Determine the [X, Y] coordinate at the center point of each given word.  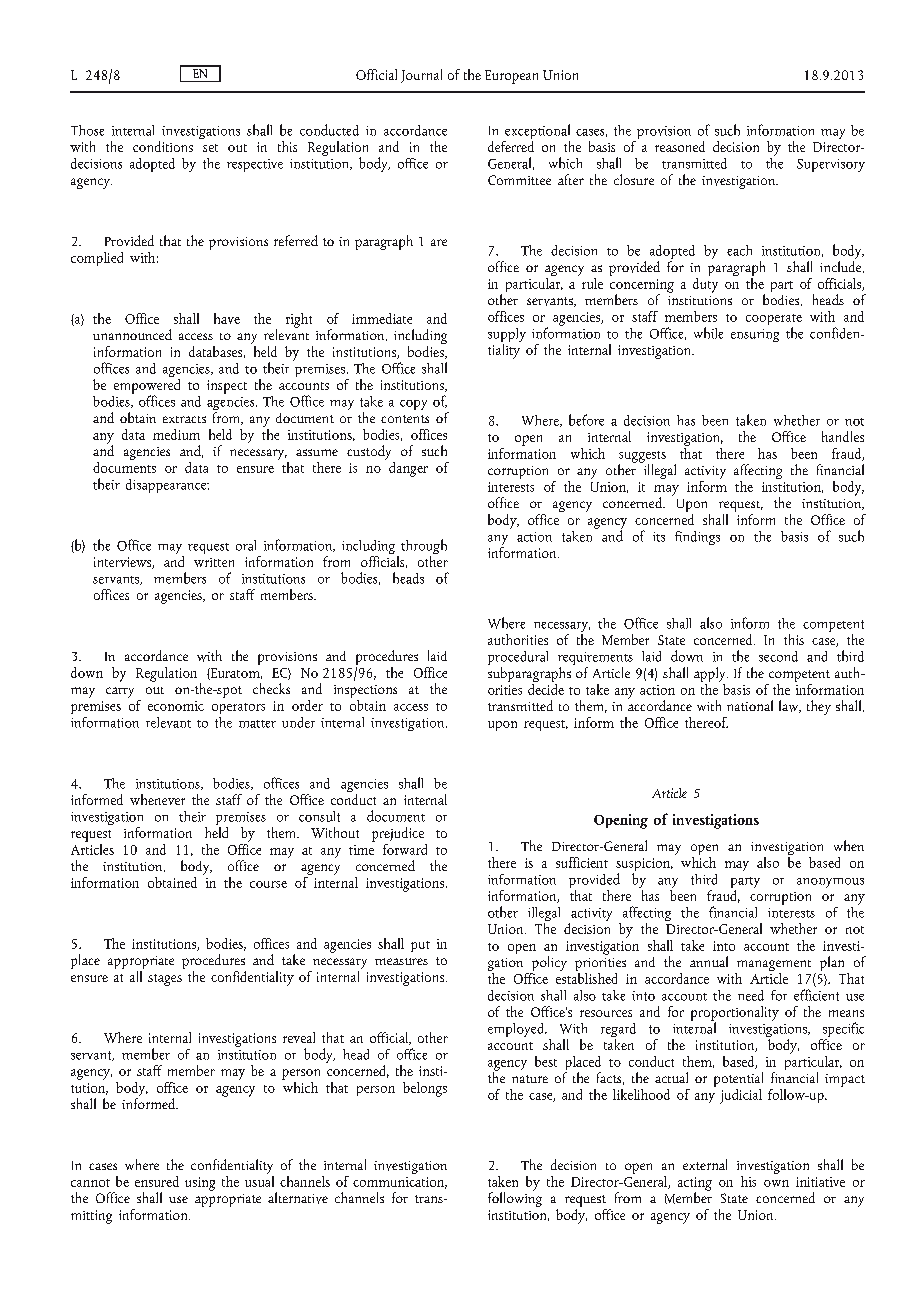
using [200, 1184]
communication [400, 1183]
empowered [147, 386]
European [511, 77]
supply [507, 336]
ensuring [755, 335]
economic [176, 706]
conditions [163, 146]
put [420, 946]
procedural [518, 659]
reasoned [680, 146]
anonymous [830, 883]
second [778, 656]
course [268, 884]
